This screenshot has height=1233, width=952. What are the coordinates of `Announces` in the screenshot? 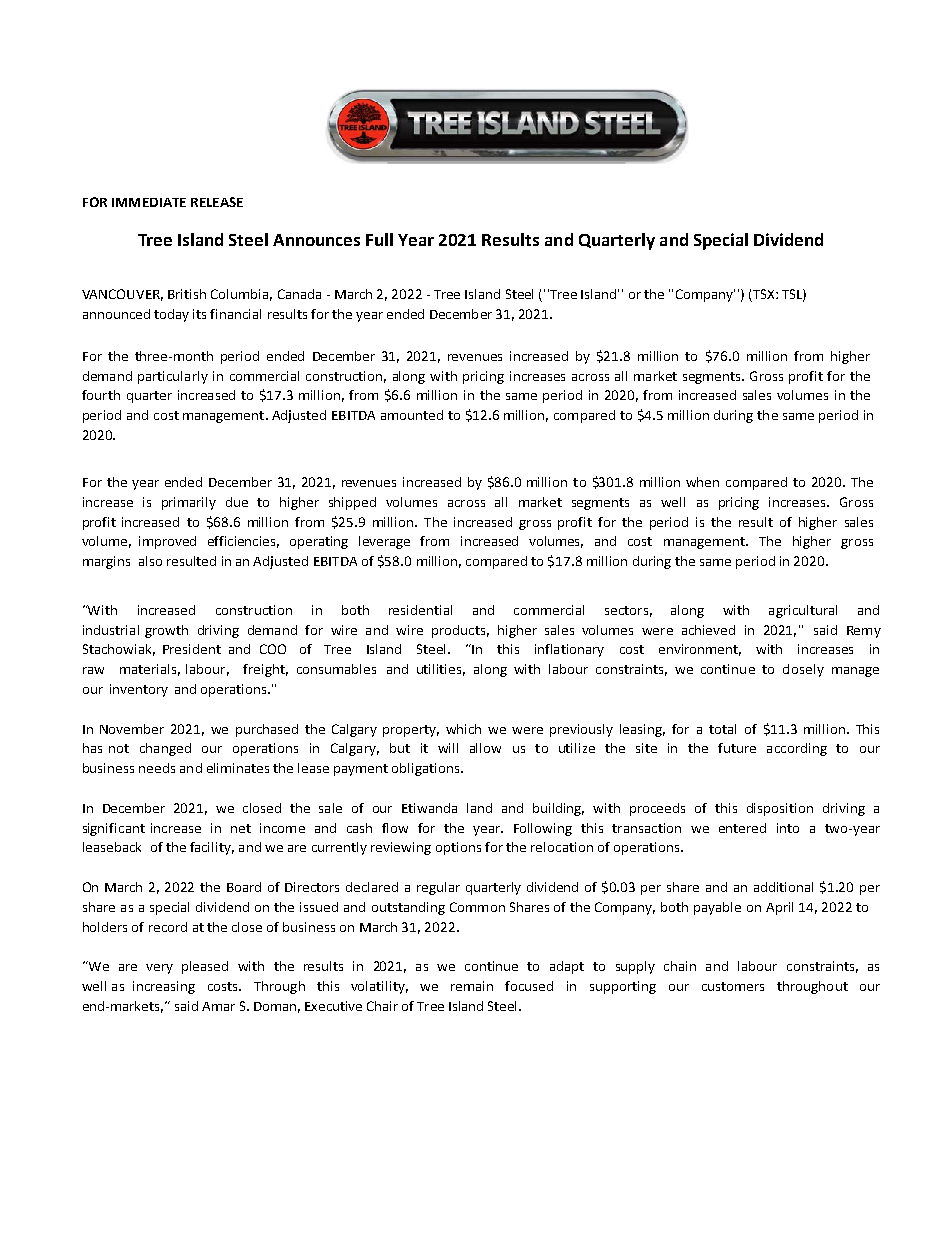 It's located at (316, 240).
